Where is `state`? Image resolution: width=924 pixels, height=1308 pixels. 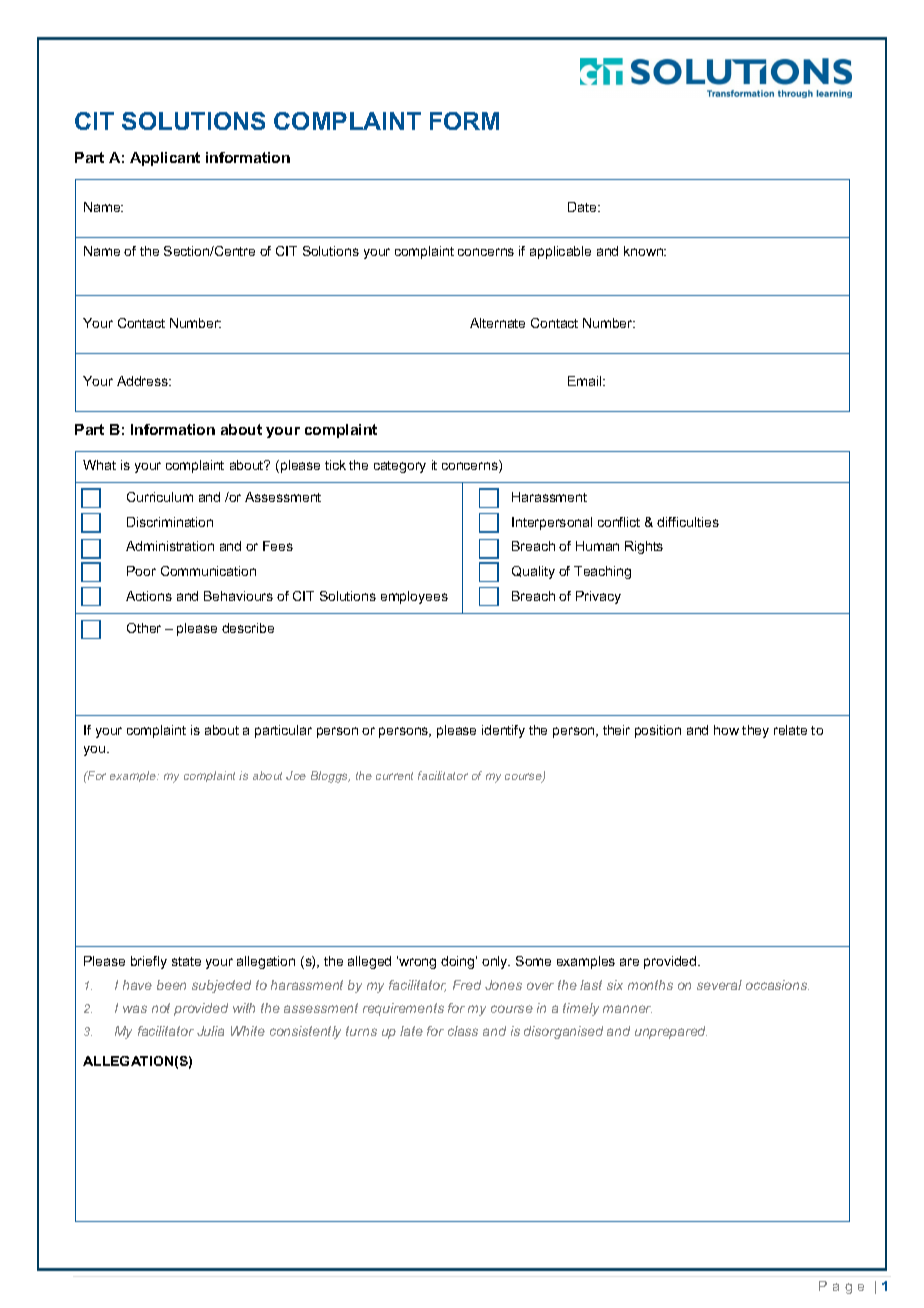
state is located at coordinates (186, 961).
